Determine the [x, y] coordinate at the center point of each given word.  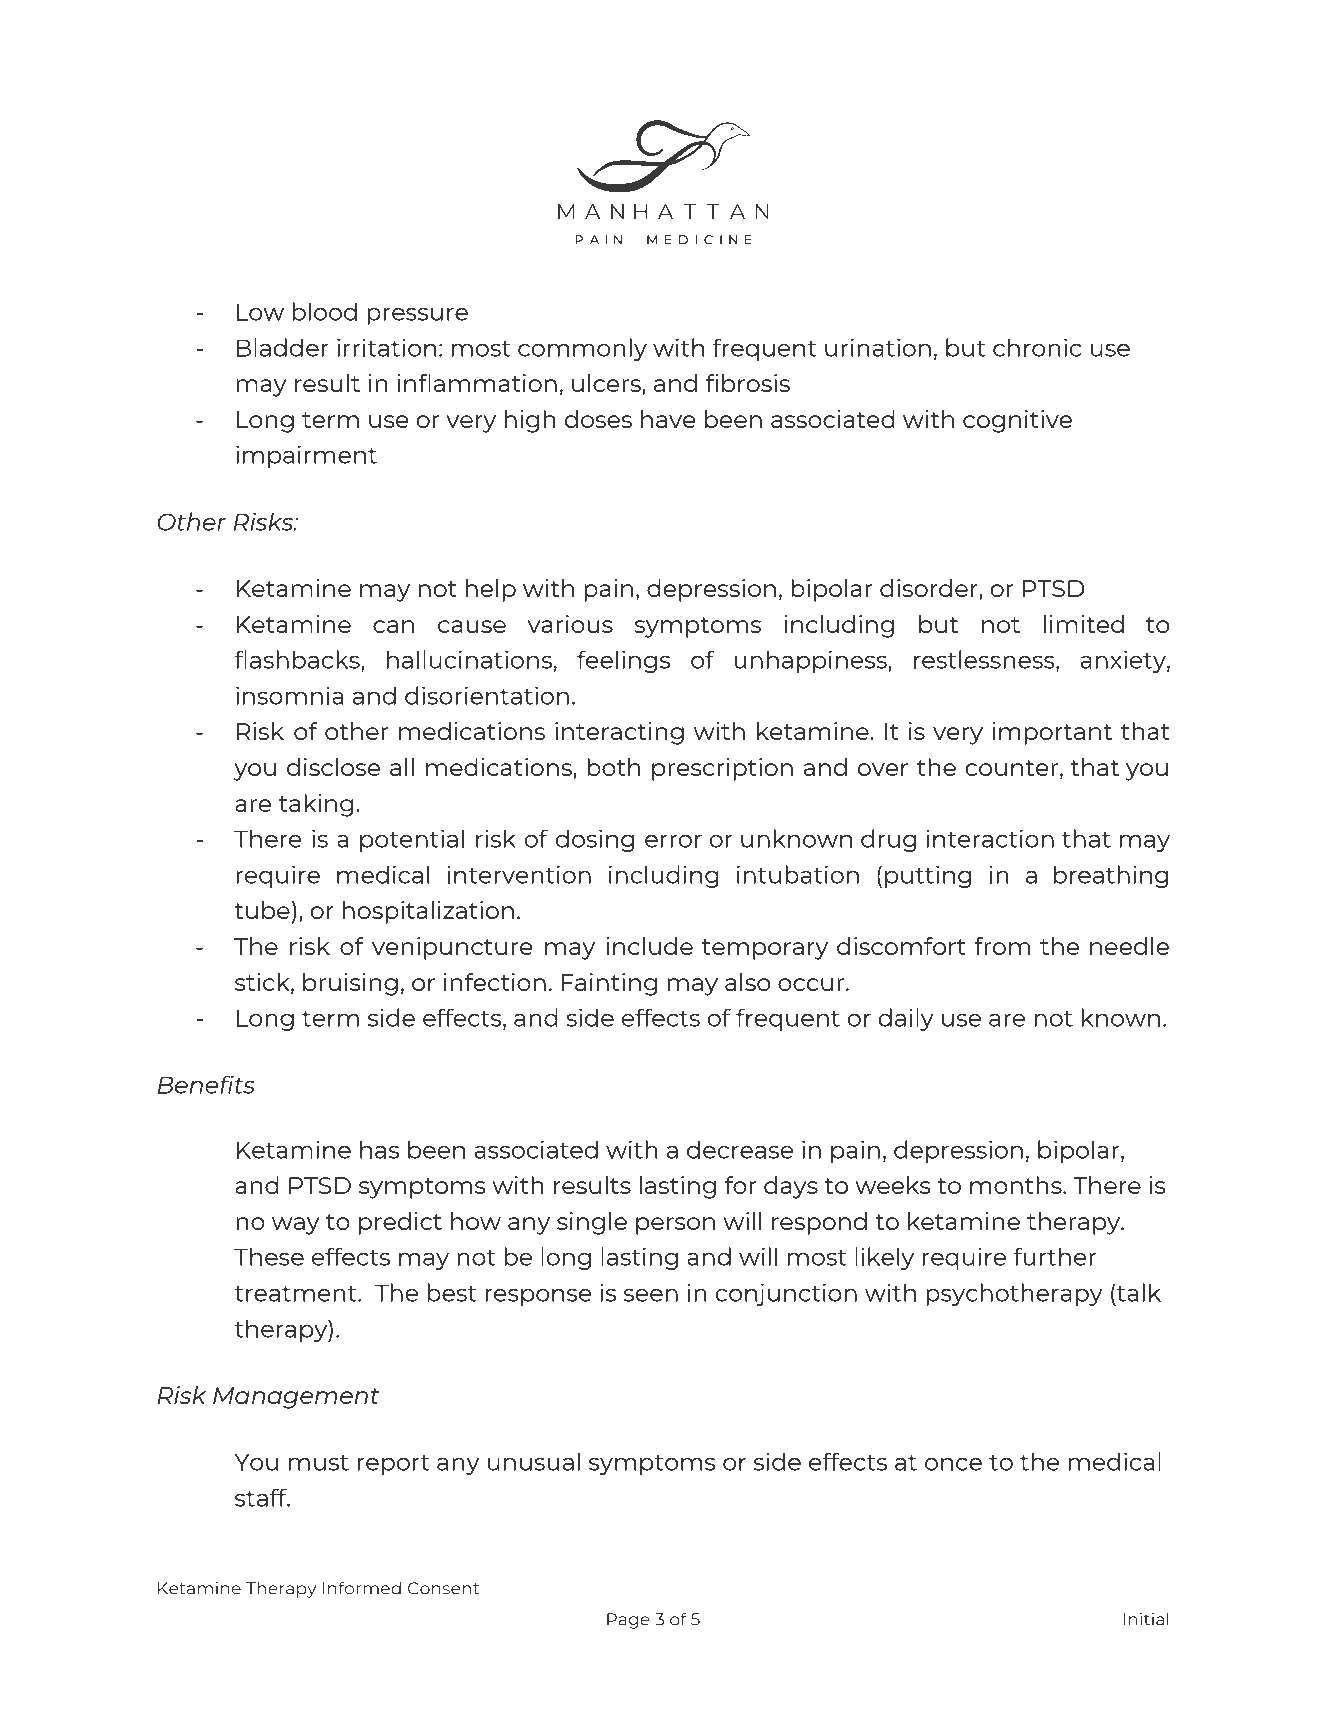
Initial [1146, 1619]
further [1054, 1256]
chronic [1037, 347]
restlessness [985, 660]
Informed [362, 1588]
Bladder [283, 347]
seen [651, 1295]
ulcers [607, 383]
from [1002, 946]
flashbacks [298, 659]
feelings [623, 661]
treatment [296, 1294]
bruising [350, 984]
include [649, 946]
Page [628, 1621]
